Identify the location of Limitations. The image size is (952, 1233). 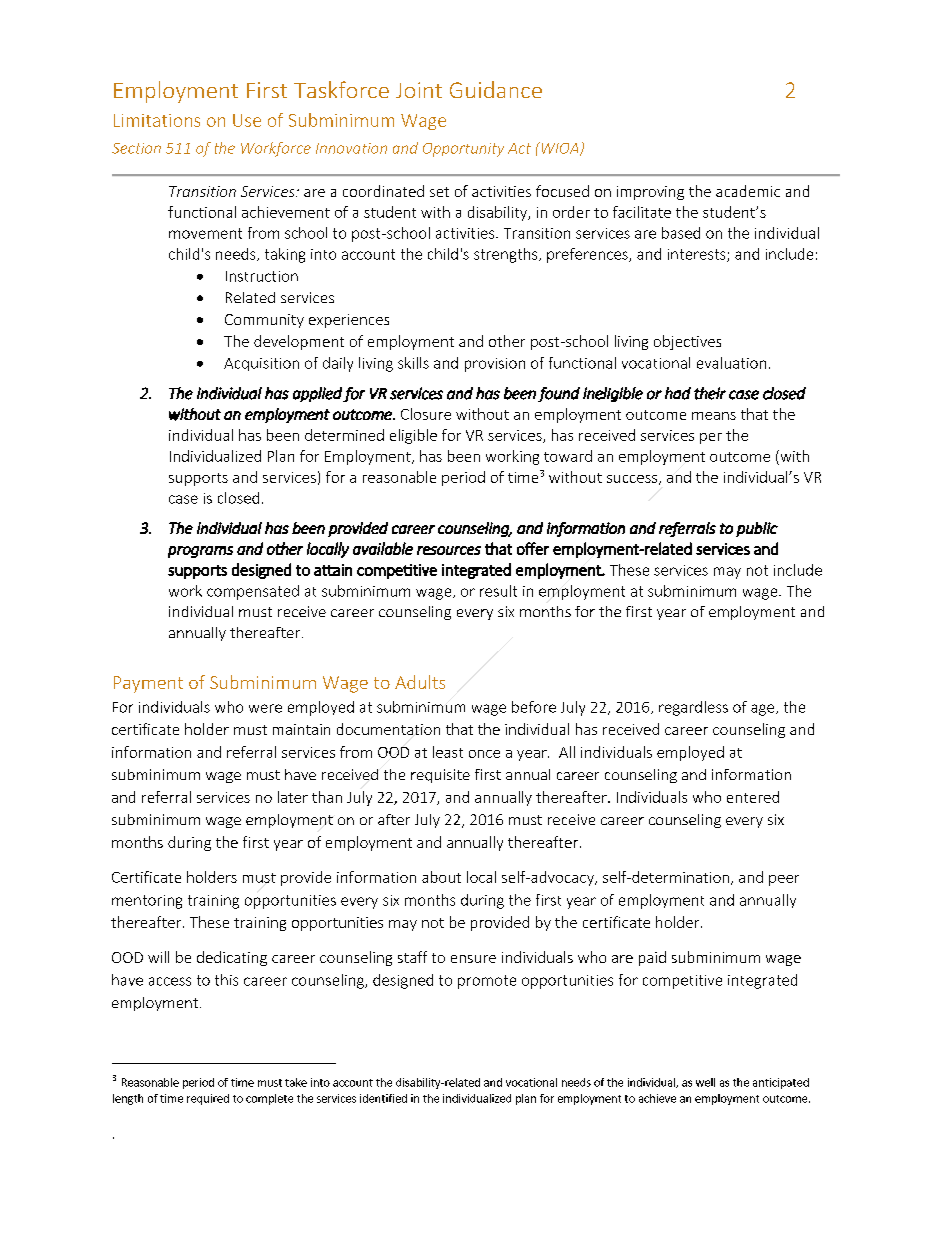
(157, 120).
